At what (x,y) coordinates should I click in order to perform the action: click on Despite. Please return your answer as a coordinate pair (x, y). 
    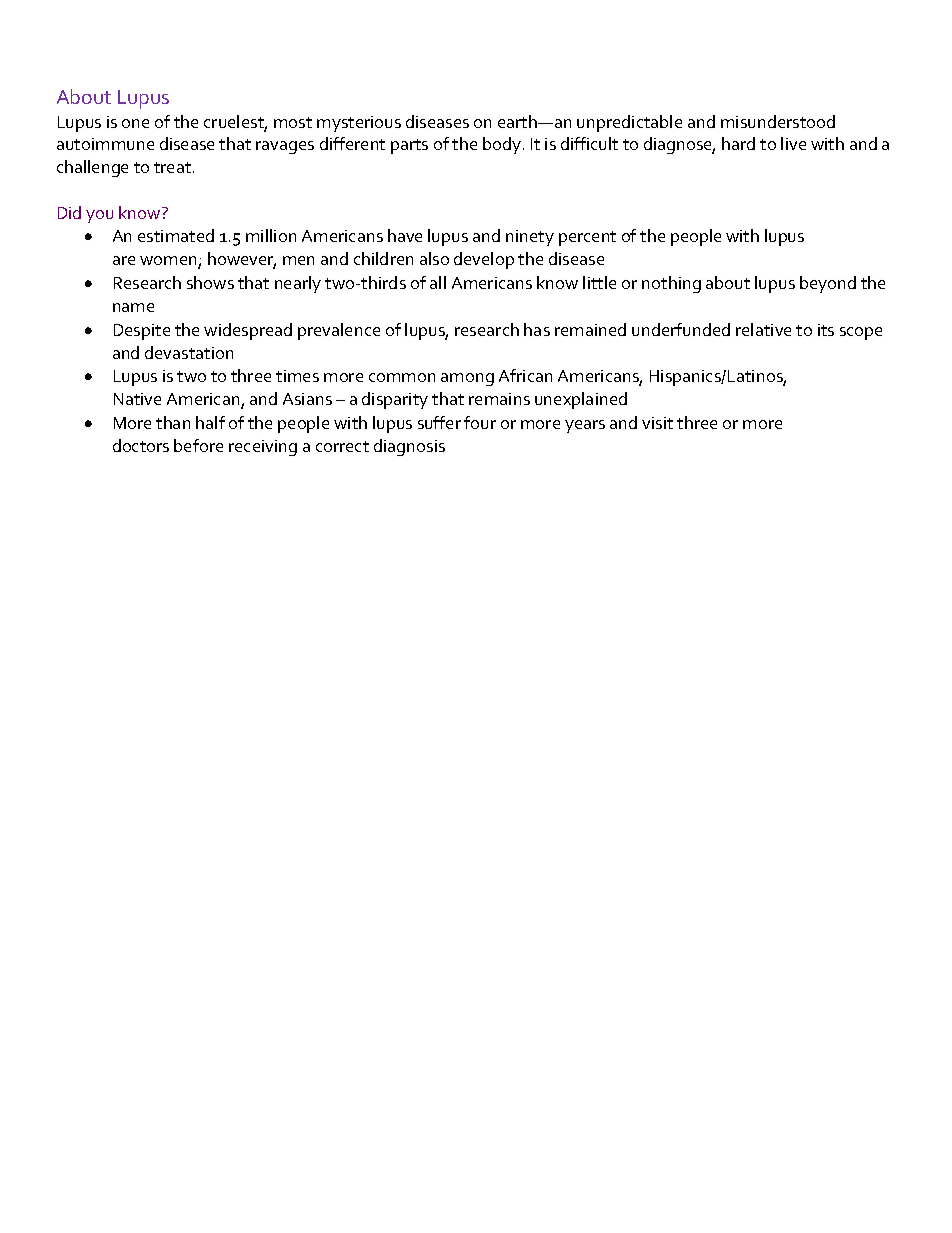
    Looking at the image, I should click on (142, 332).
